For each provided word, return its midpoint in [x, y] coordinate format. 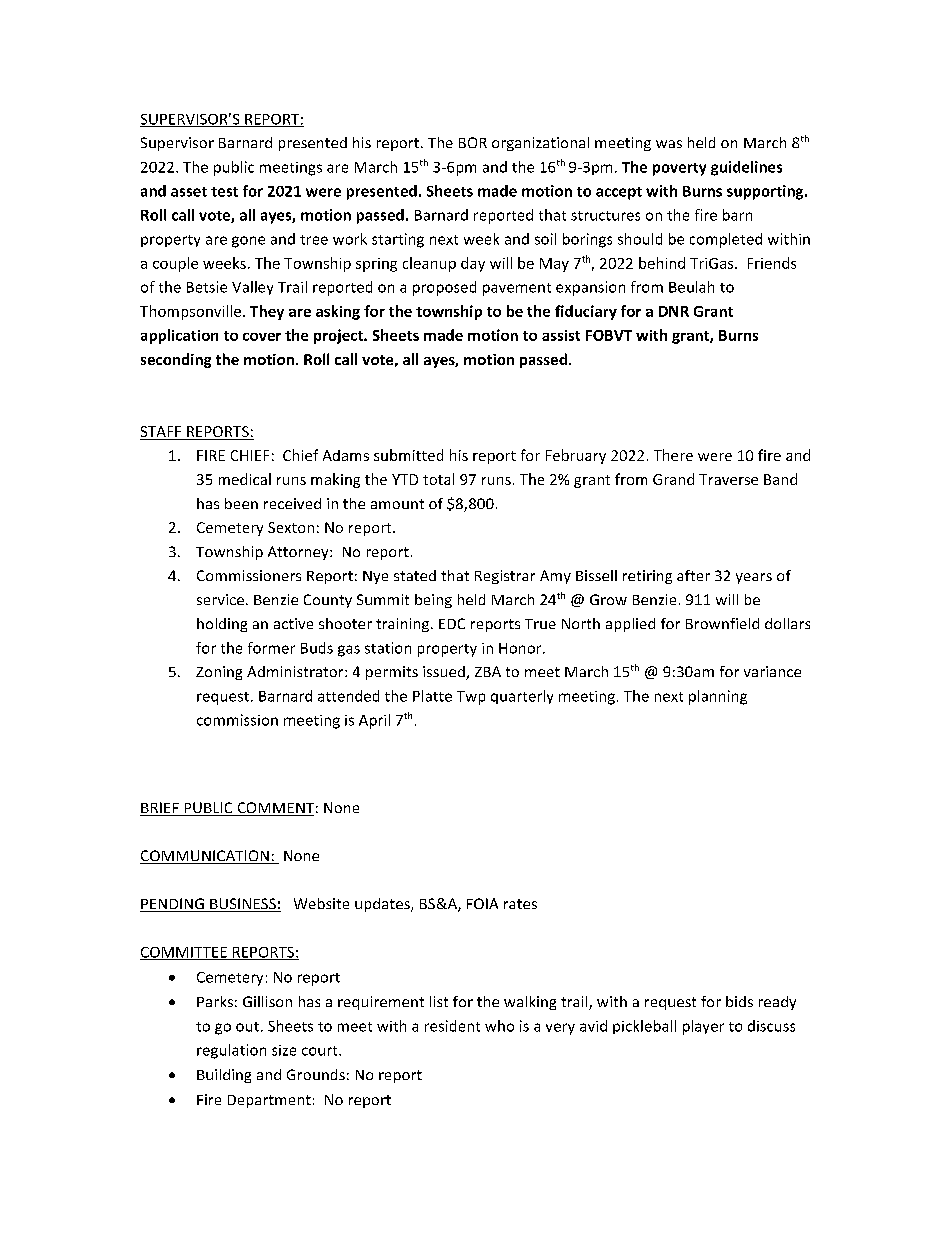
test [224, 192]
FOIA [482, 903]
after [693, 575]
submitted [408, 455]
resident [452, 1026]
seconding [176, 360]
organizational [540, 144]
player [703, 1027]
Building [224, 1076]
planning [718, 697]
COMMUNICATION [205, 857]
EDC [452, 623]
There [673, 455]
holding [222, 625]
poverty [679, 169]
